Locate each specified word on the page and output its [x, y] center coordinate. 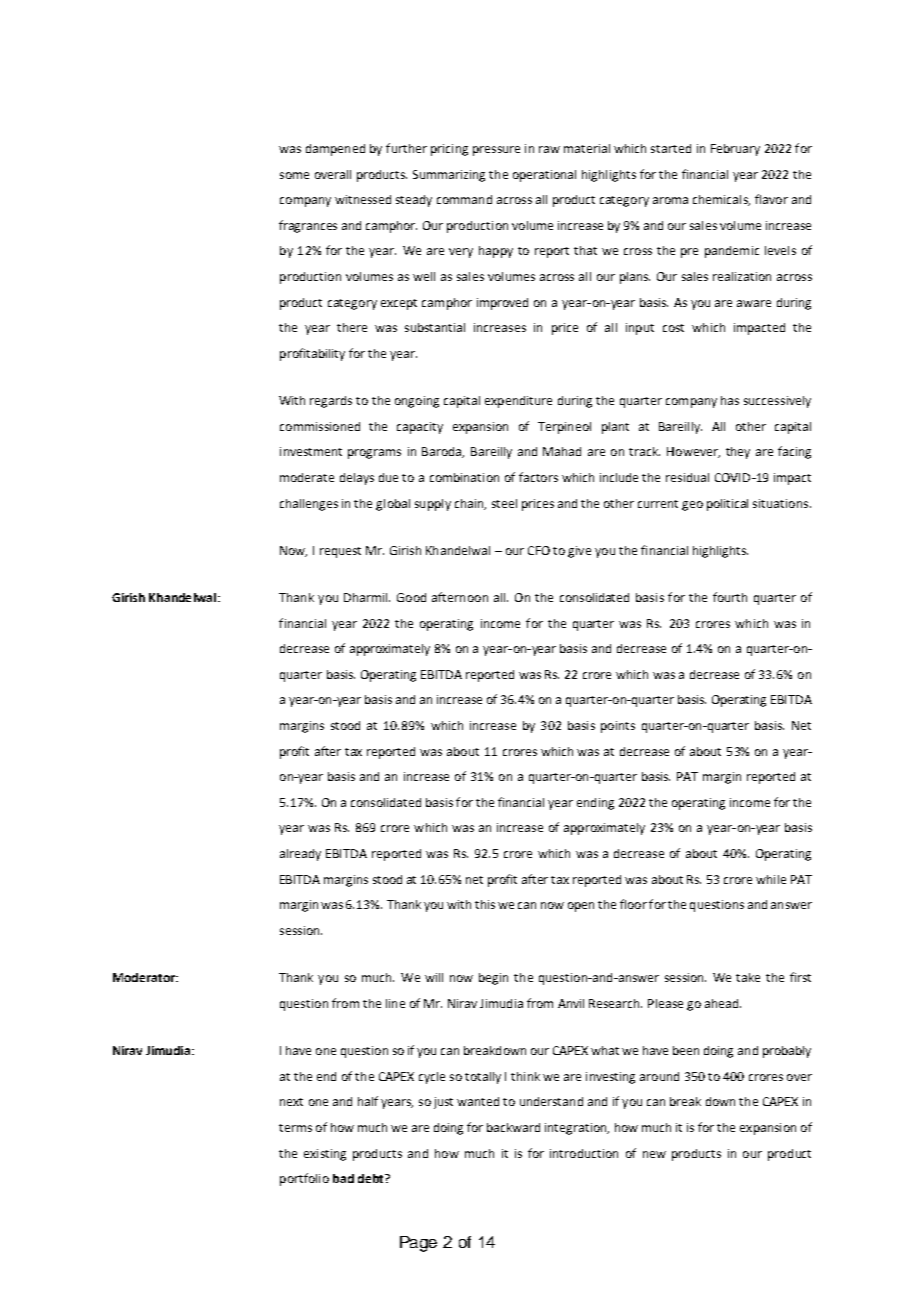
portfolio [304, 1179]
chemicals [721, 200]
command [464, 199]
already [300, 855]
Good [411, 597]
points [618, 727]
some [294, 175]
